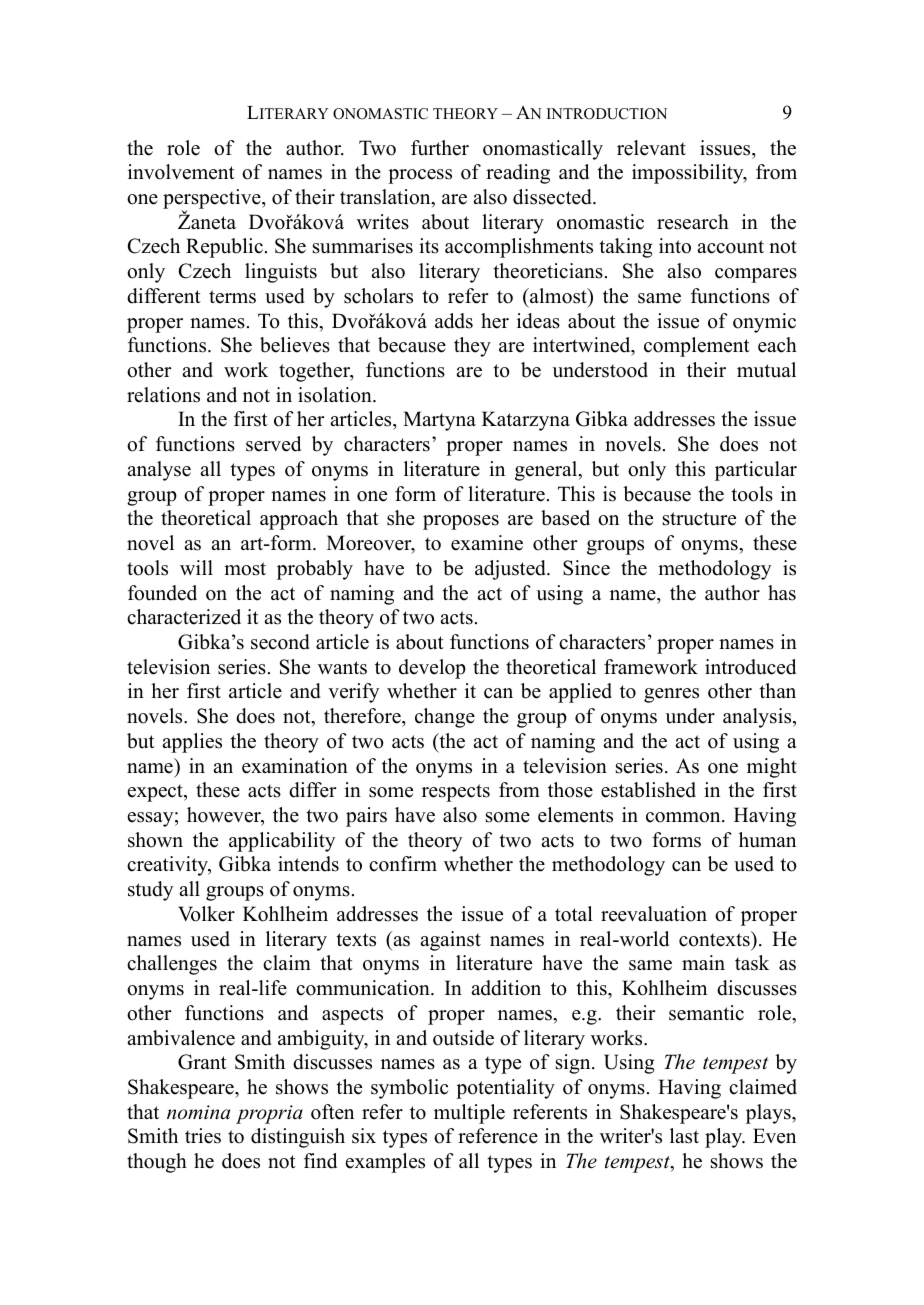  I want to click on Volker, so click(206, 914).
